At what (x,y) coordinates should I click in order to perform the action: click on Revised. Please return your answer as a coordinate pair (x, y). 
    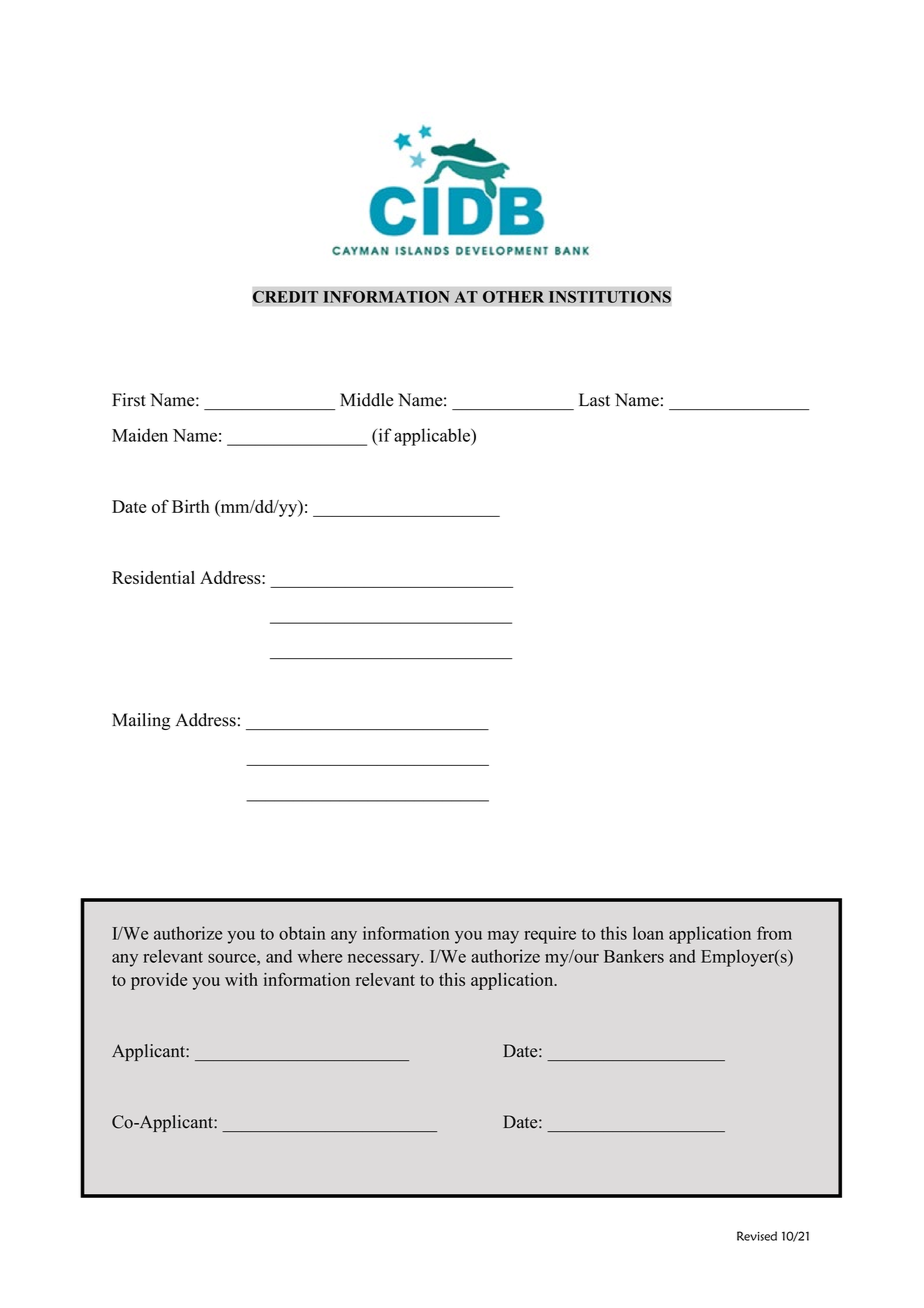
    Looking at the image, I should click on (757, 1236).
